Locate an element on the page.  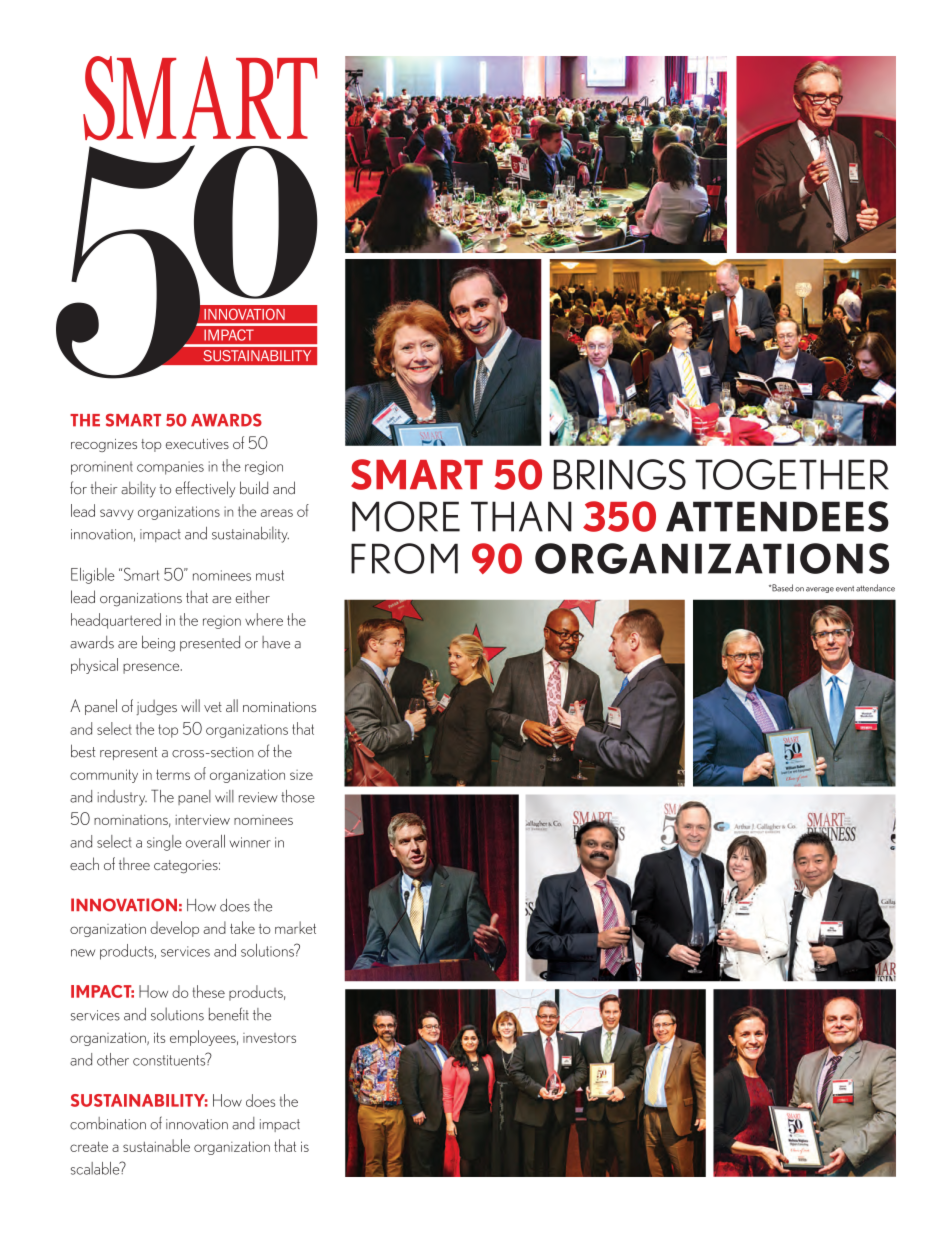
being is located at coordinates (158, 643).
